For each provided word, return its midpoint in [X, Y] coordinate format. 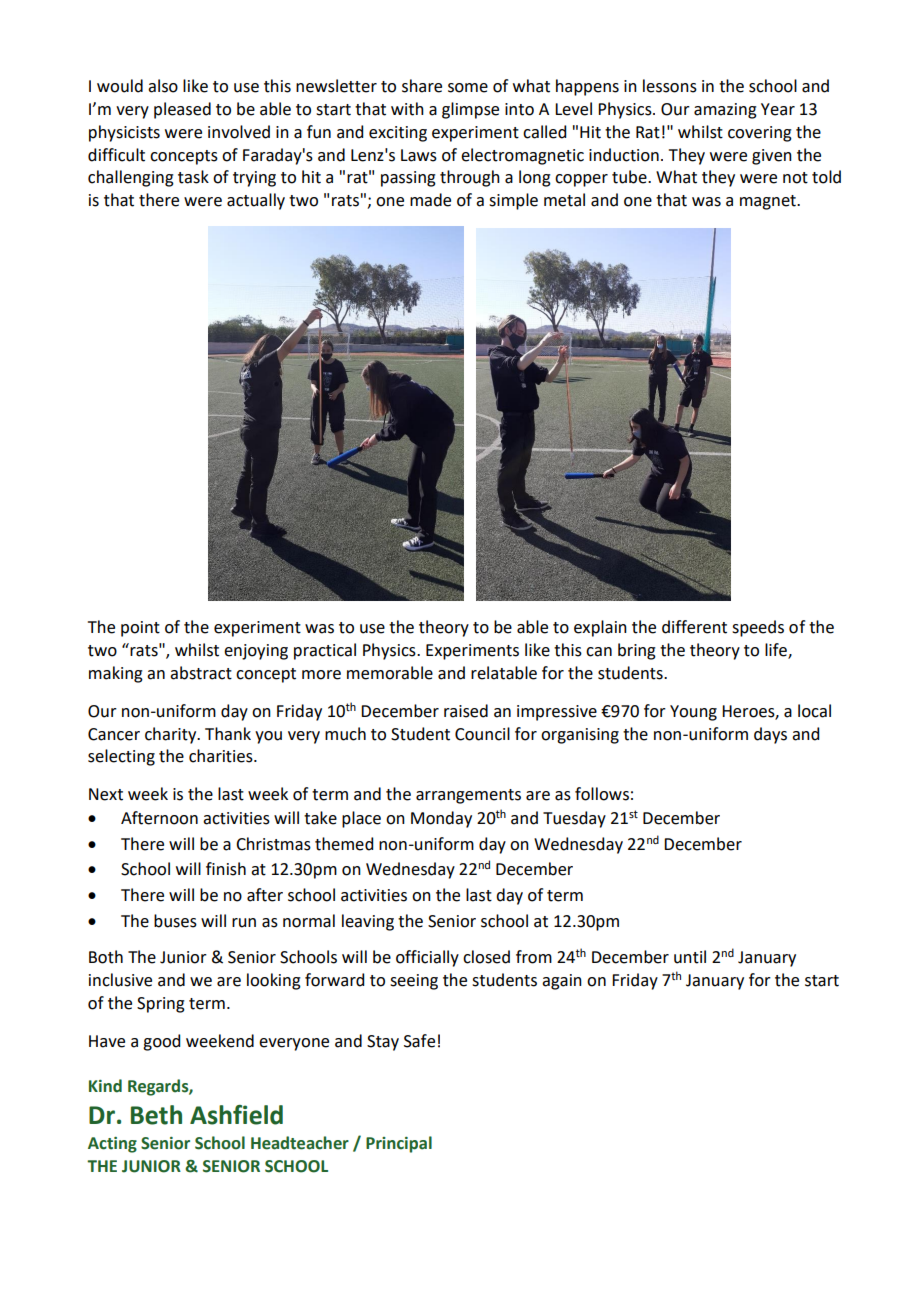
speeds [758, 628]
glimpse [470, 110]
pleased [182, 110]
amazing [725, 111]
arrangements [468, 796]
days [770, 735]
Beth [156, 1115]
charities [222, 756]
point [140, 629]
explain [600, 628]
